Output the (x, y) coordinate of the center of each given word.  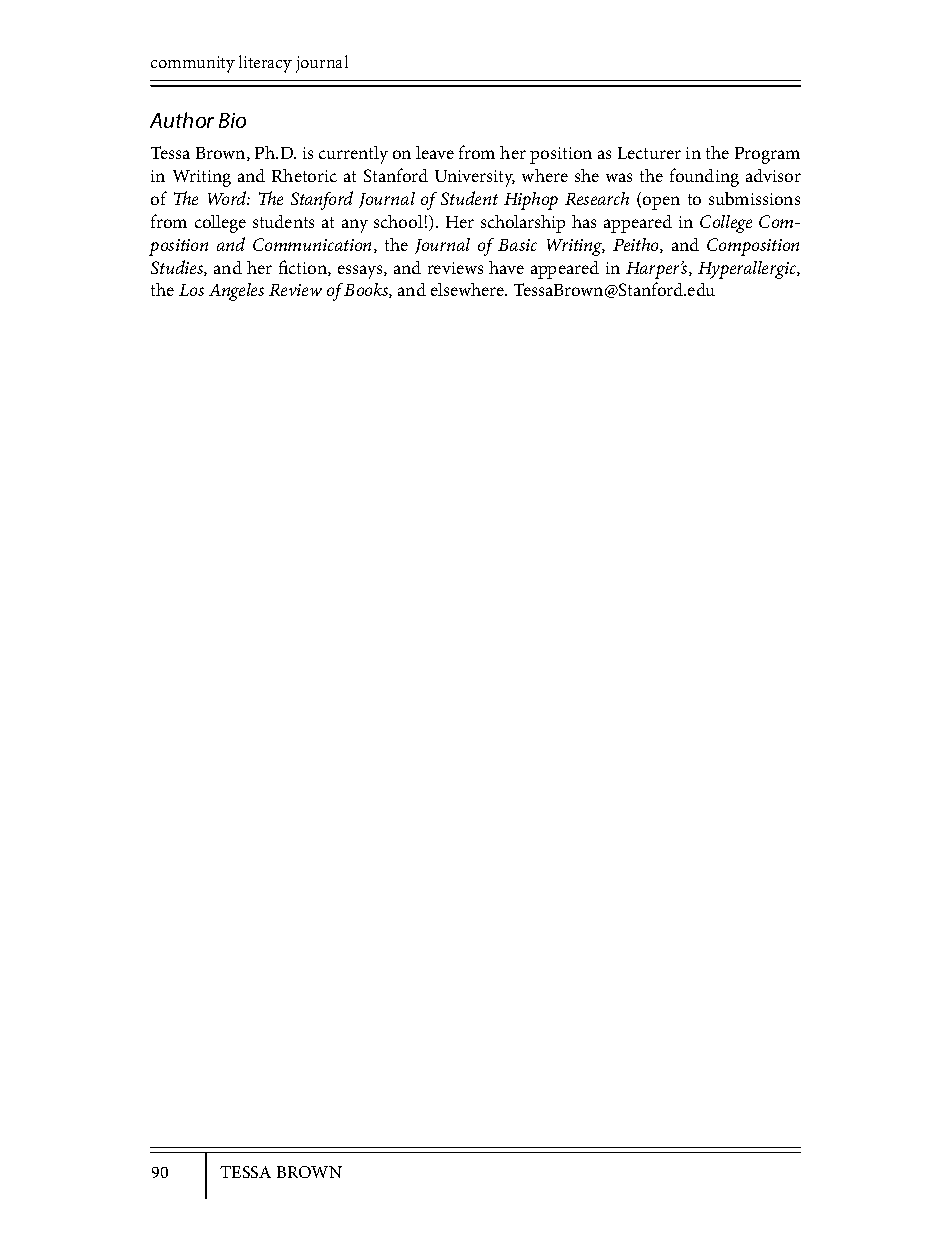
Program (767, 155)
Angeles (236, 292)
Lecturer (649, 153)
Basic (517, 245)
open (661, 203)
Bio (232, 120)
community (193, 64)
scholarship (523, 224)
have (506, 267)
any (355, 226)
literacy (265, 64)
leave (435, 152)
